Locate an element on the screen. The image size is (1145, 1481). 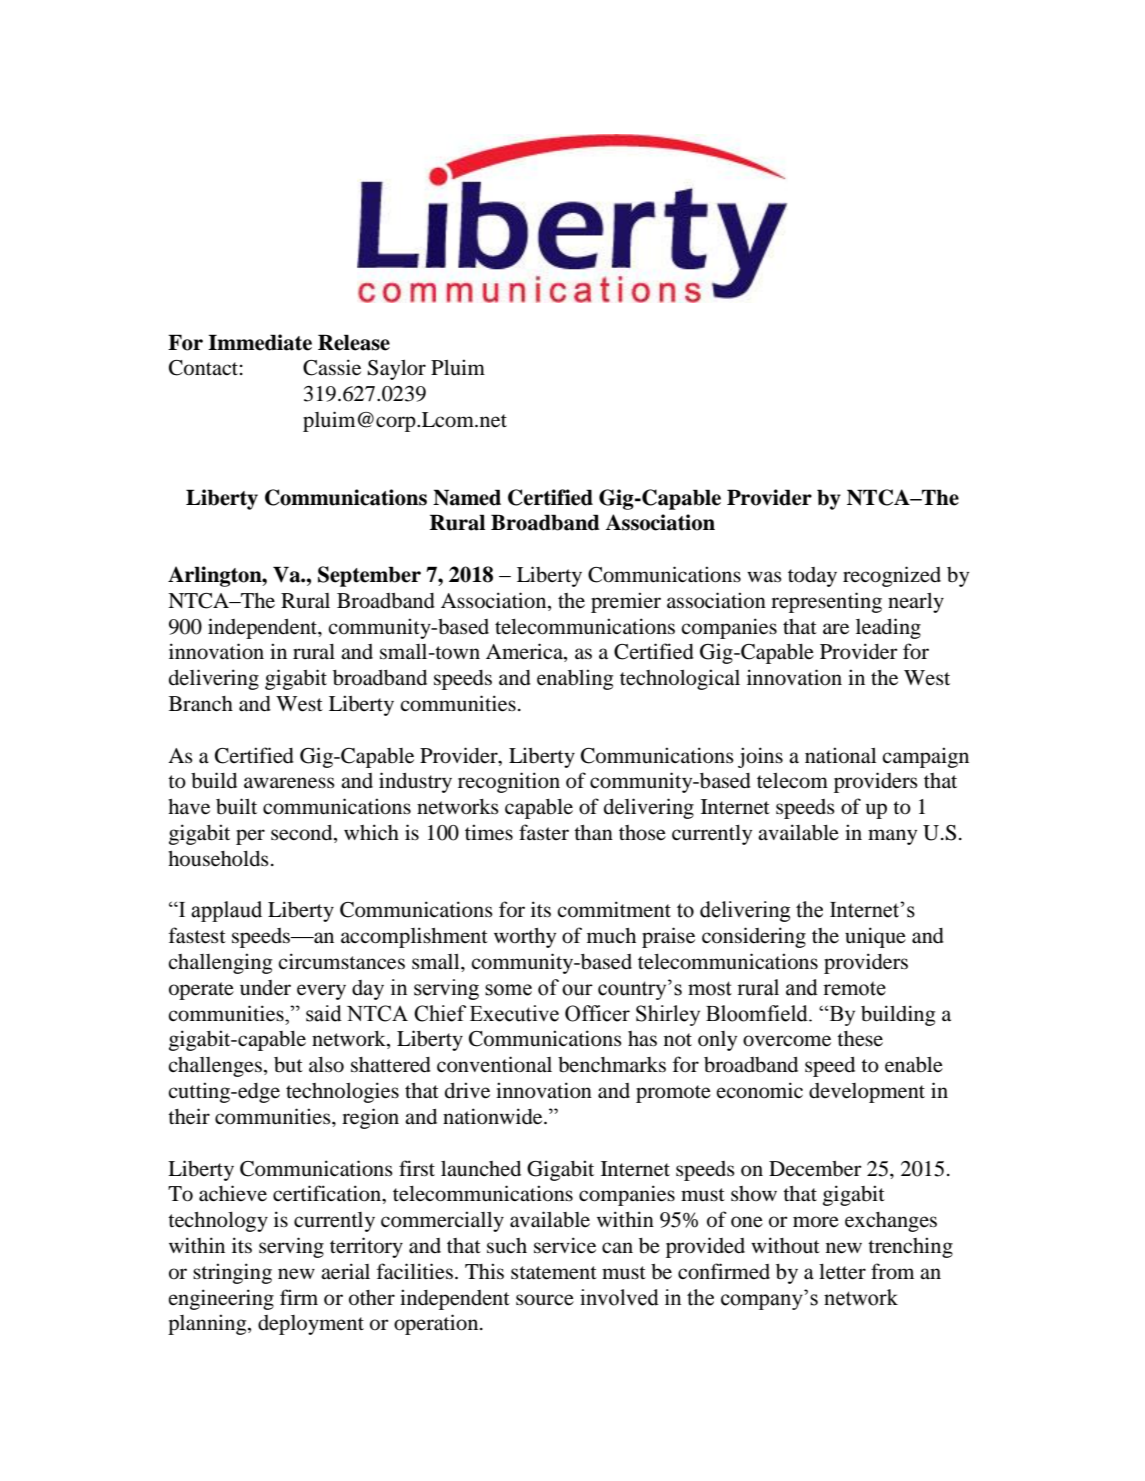
Immediate is located at coordinates (260, 342).
